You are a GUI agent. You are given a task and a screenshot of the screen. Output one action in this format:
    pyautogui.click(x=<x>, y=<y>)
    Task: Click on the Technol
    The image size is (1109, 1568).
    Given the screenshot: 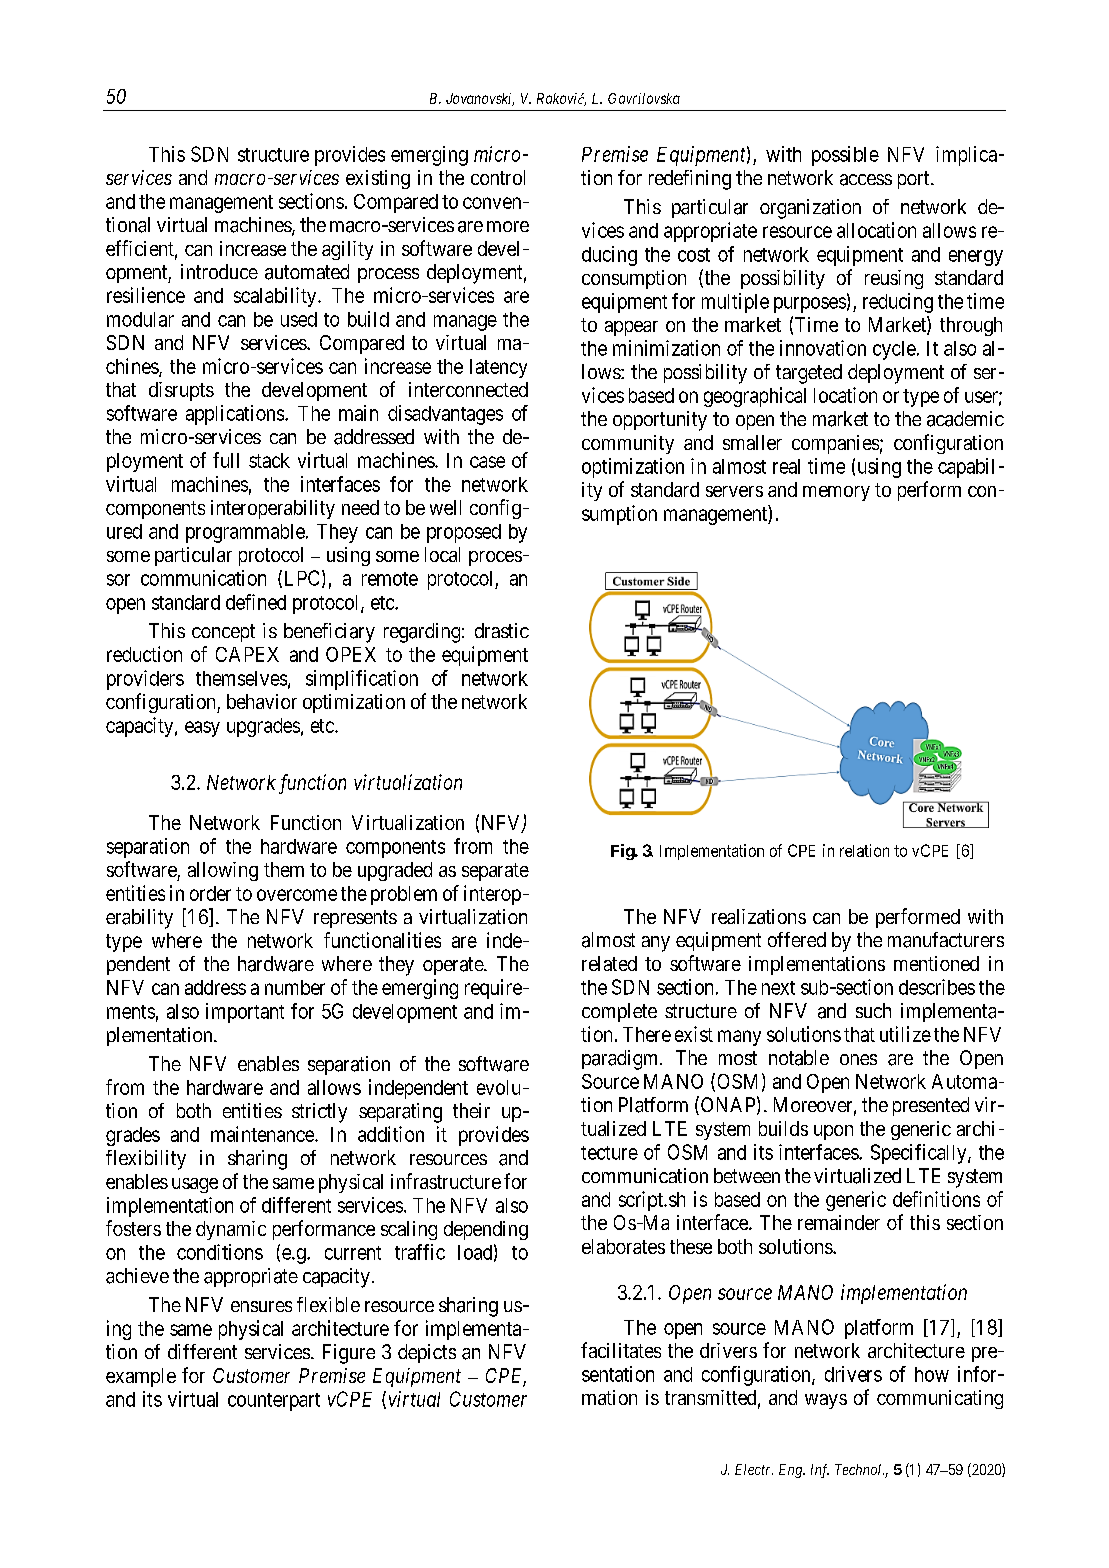 What is the action you would take?
    pyautogui.click(x=859, y=1469)
